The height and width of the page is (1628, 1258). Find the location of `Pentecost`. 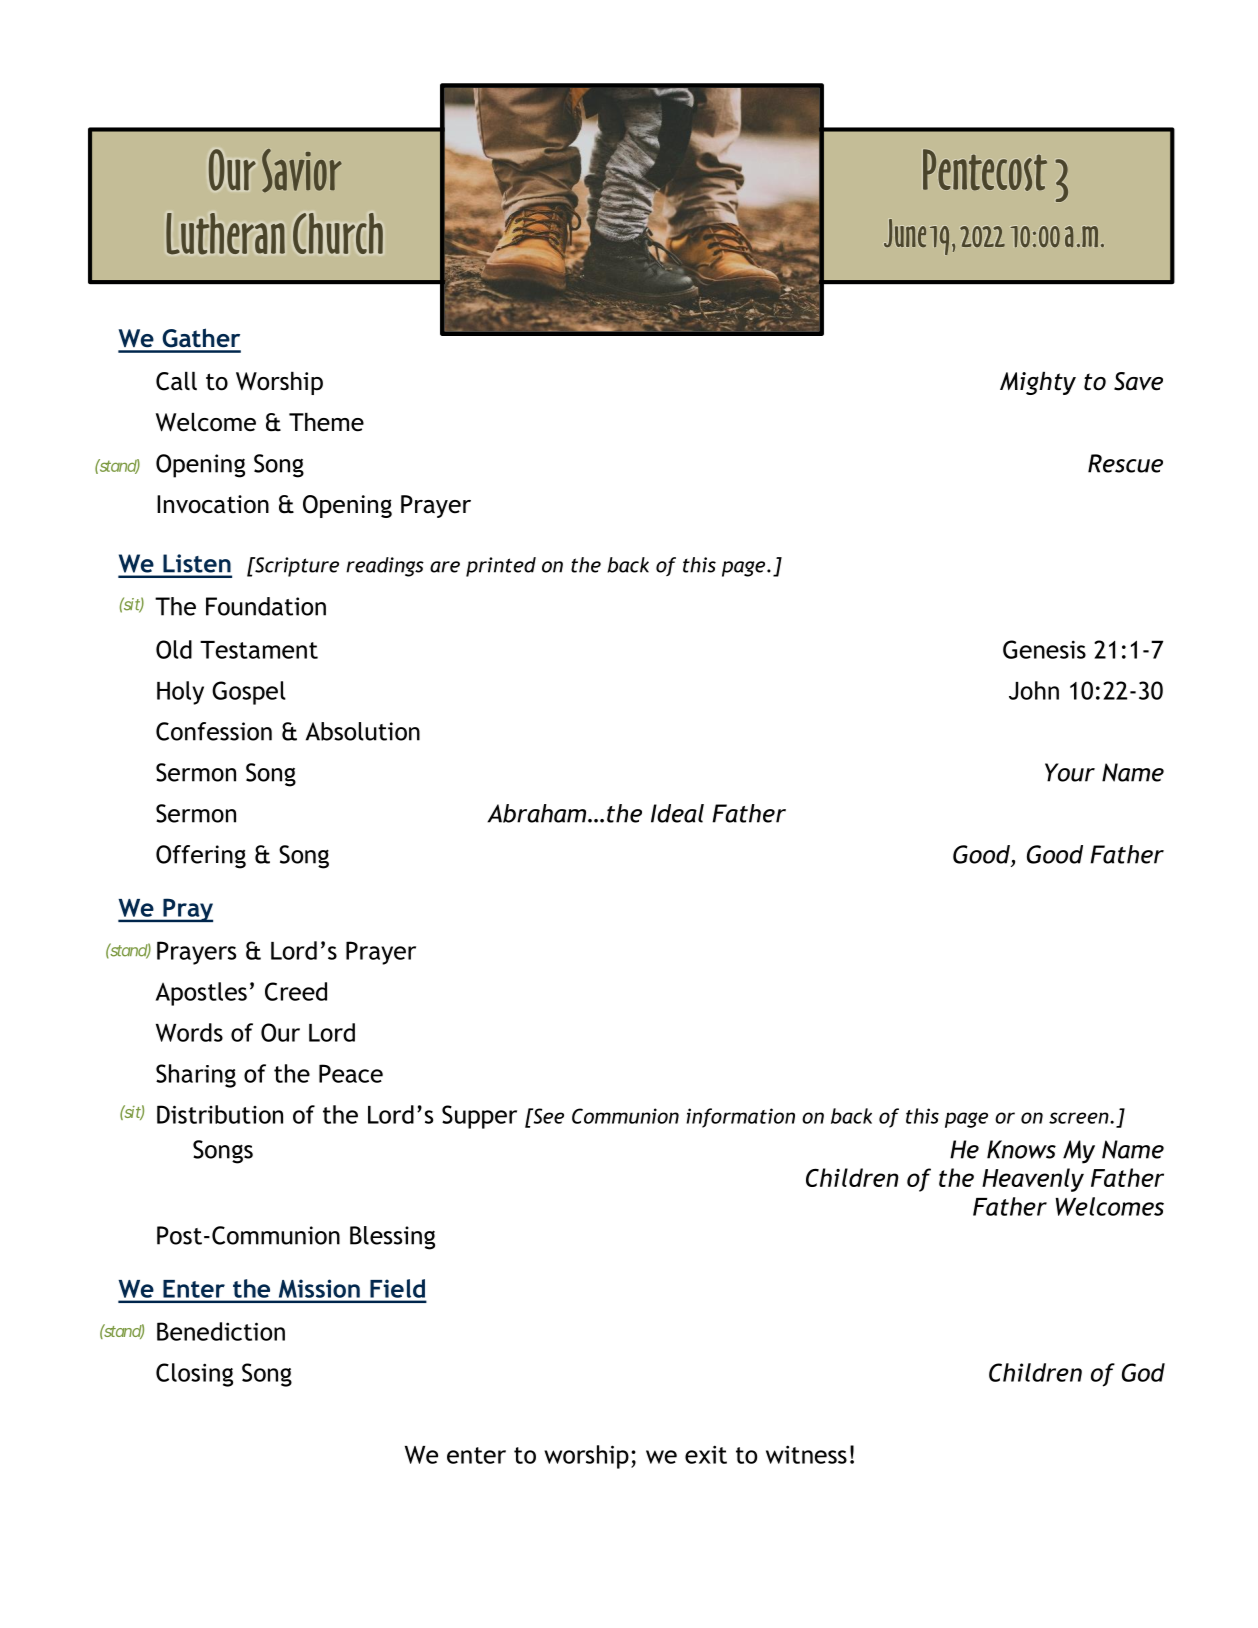

Pentecost is located at coordinates (985, 170).
